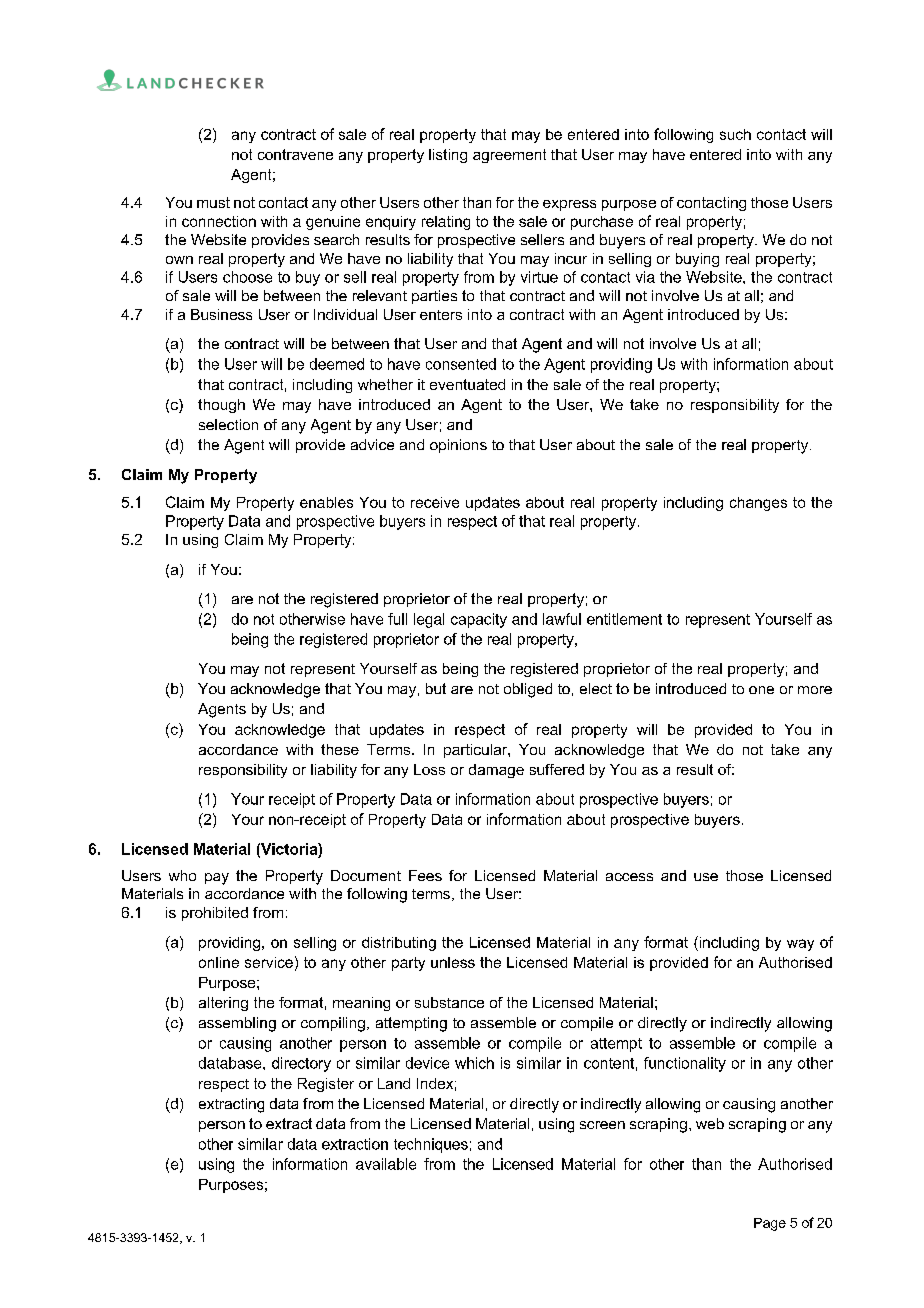 Image resolution: width=924 pixels, height=1308 pixels. What do you see at coordinates (770, 1224) in the document?
I see `Page` at bounding box center [770, 1224].
